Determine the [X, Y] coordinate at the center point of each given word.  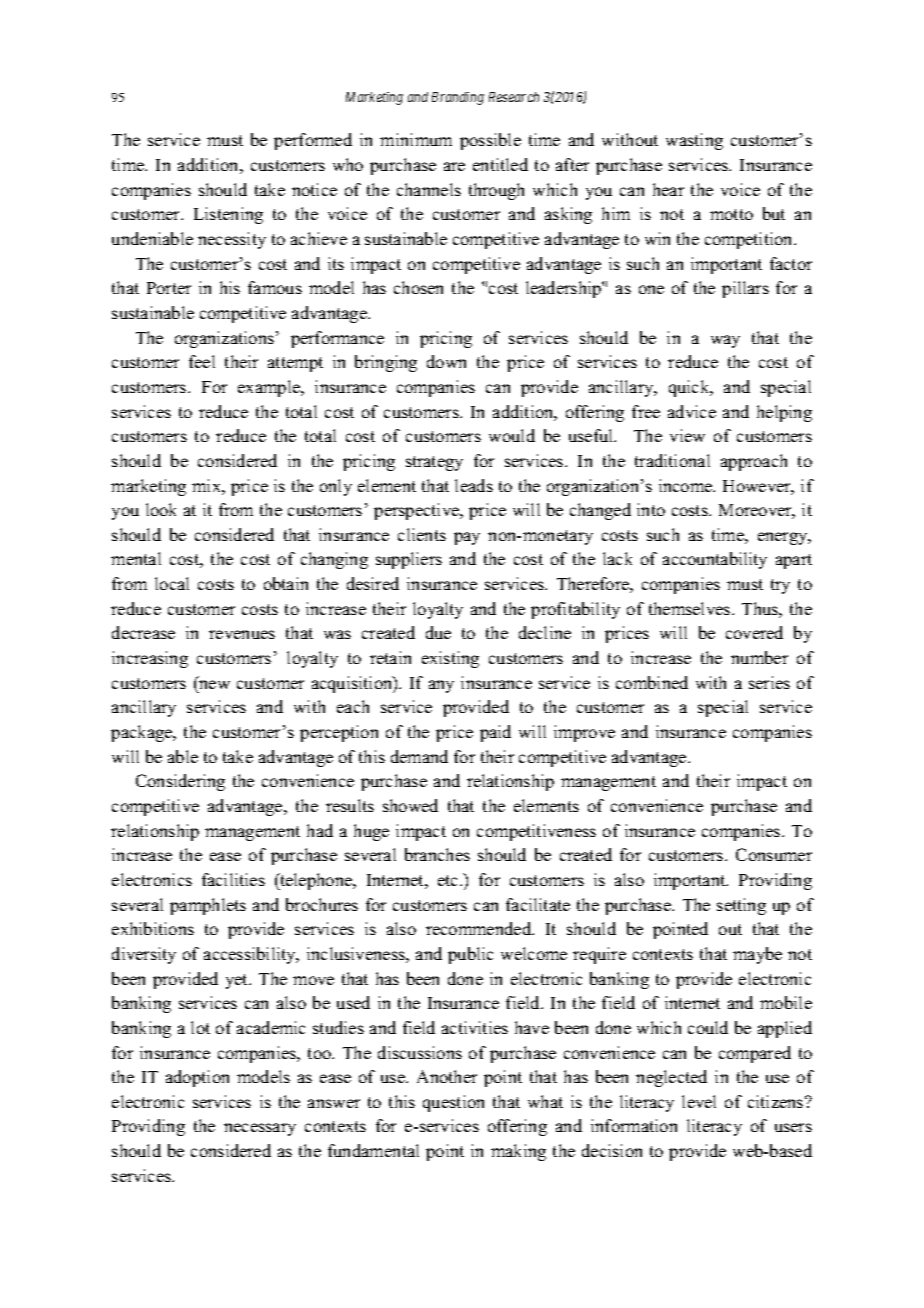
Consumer [774, 854]
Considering [180, 782]
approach [754, 462]
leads [474, 485]
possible [490, 141]
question [453, 1103]
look [161, 509]
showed [410, 805]
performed [313, 141]
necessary [260, 1129]
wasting [694, 141]
